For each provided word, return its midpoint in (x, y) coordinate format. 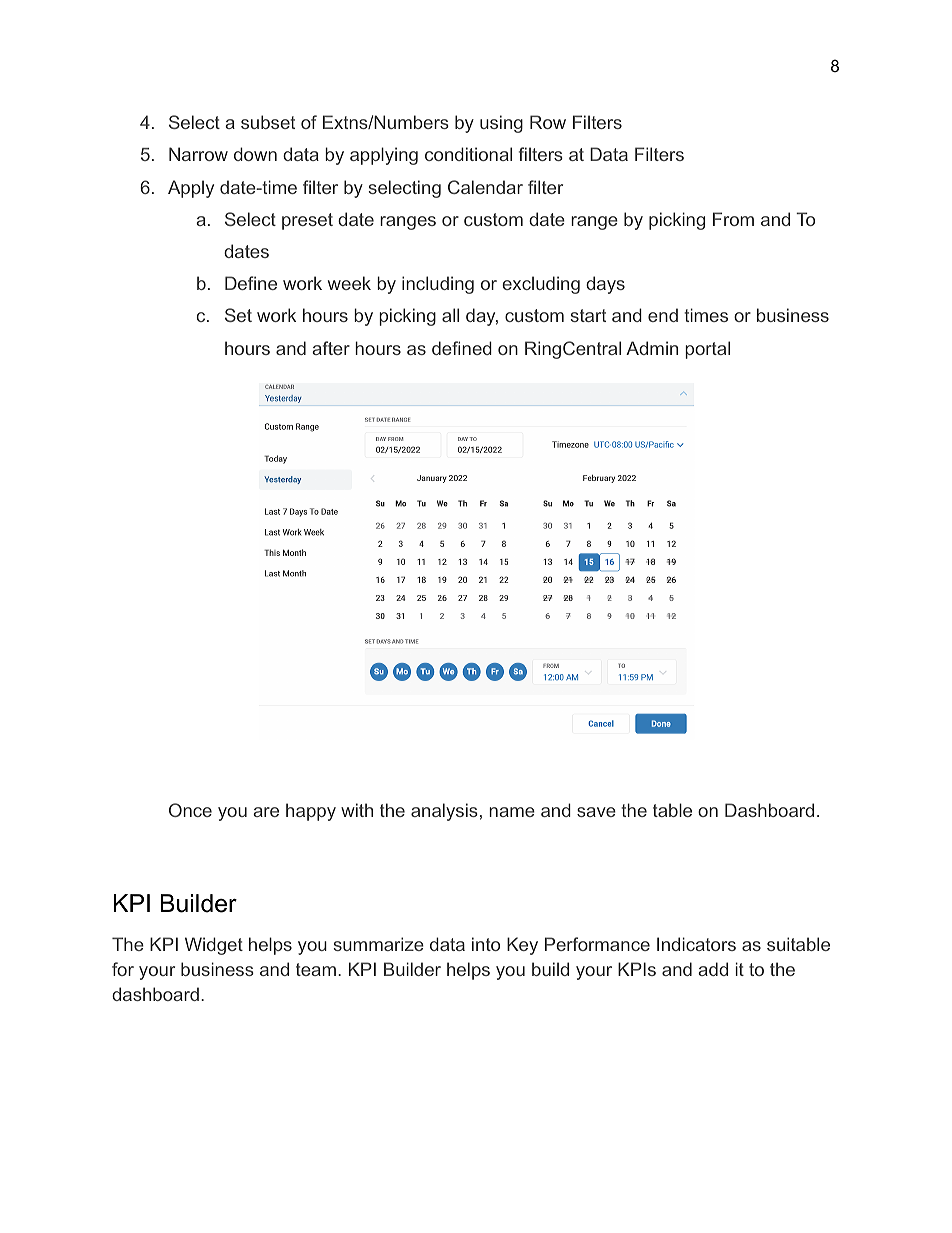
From (733, 219)
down (255, 154)
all (450, 315)
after (331, 348)
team (316, 969)
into (486, 944)
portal (707, 350)
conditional (468, 154)
